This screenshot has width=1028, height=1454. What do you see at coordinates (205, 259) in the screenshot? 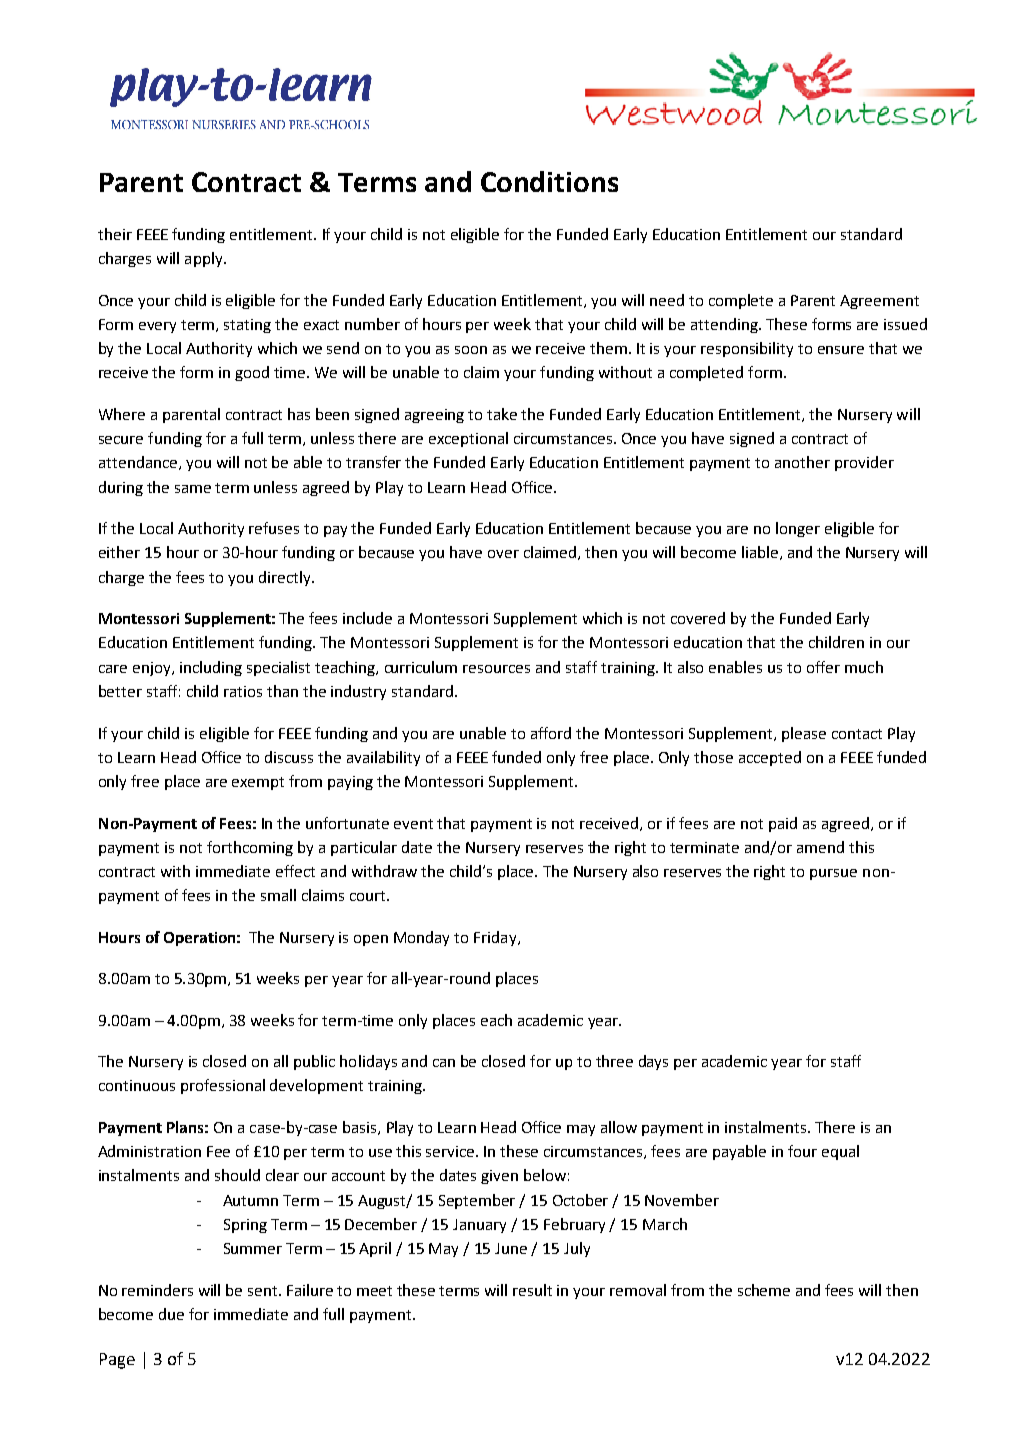
I see `apply` at bounding box center [205, 259].
